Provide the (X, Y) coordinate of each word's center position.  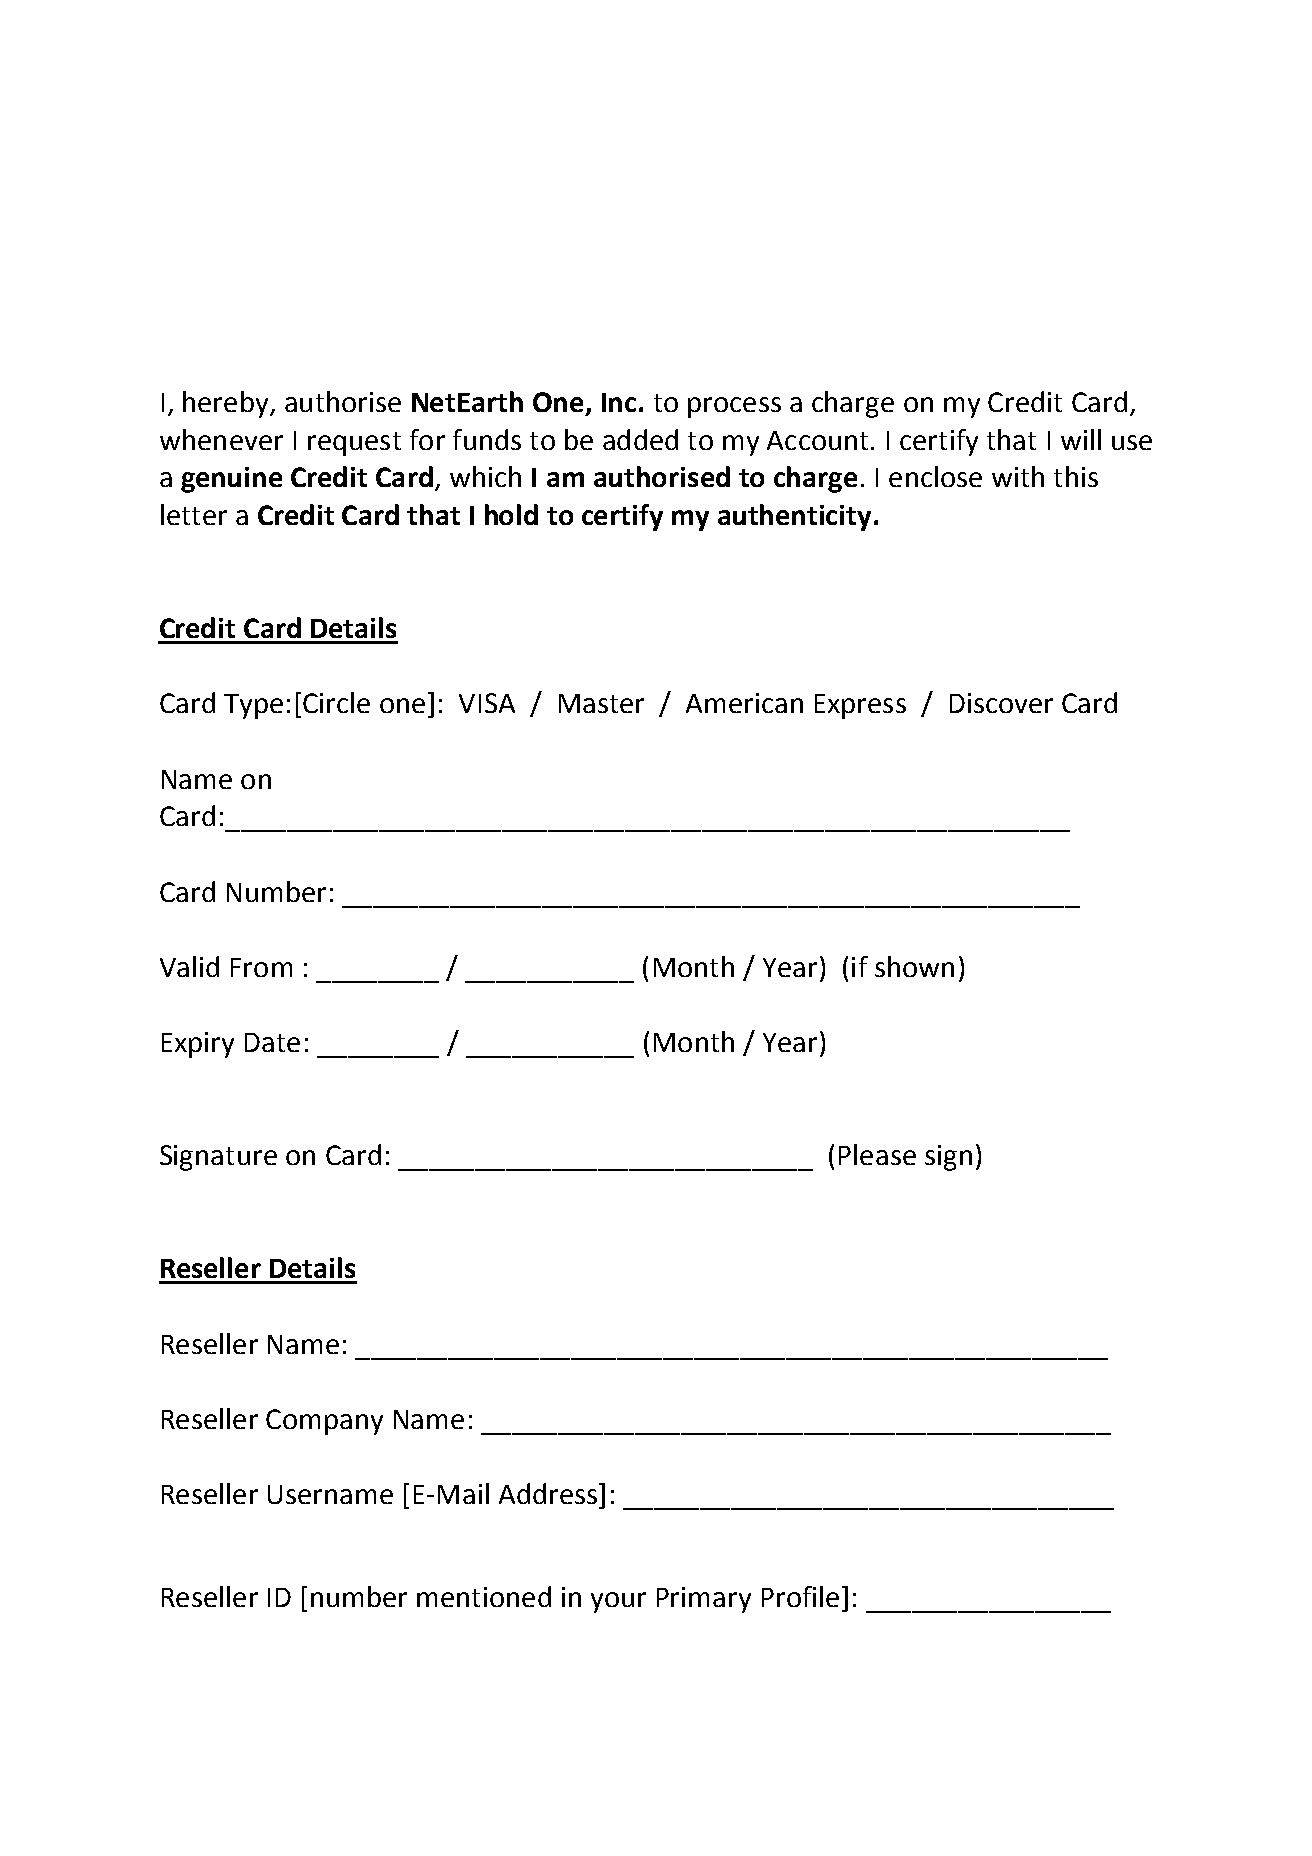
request (354, 444)
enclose (935, 476)
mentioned (484, 1596)
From (261, 967)
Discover (1001, 703)
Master (601, 703)
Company (324, 1422)
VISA (487, 703)
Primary (704, 1600)
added (640, 439)
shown (914, 966)
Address (548, 1493)
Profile (800, 1596)
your (618, 1602)
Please (877, 1154)
